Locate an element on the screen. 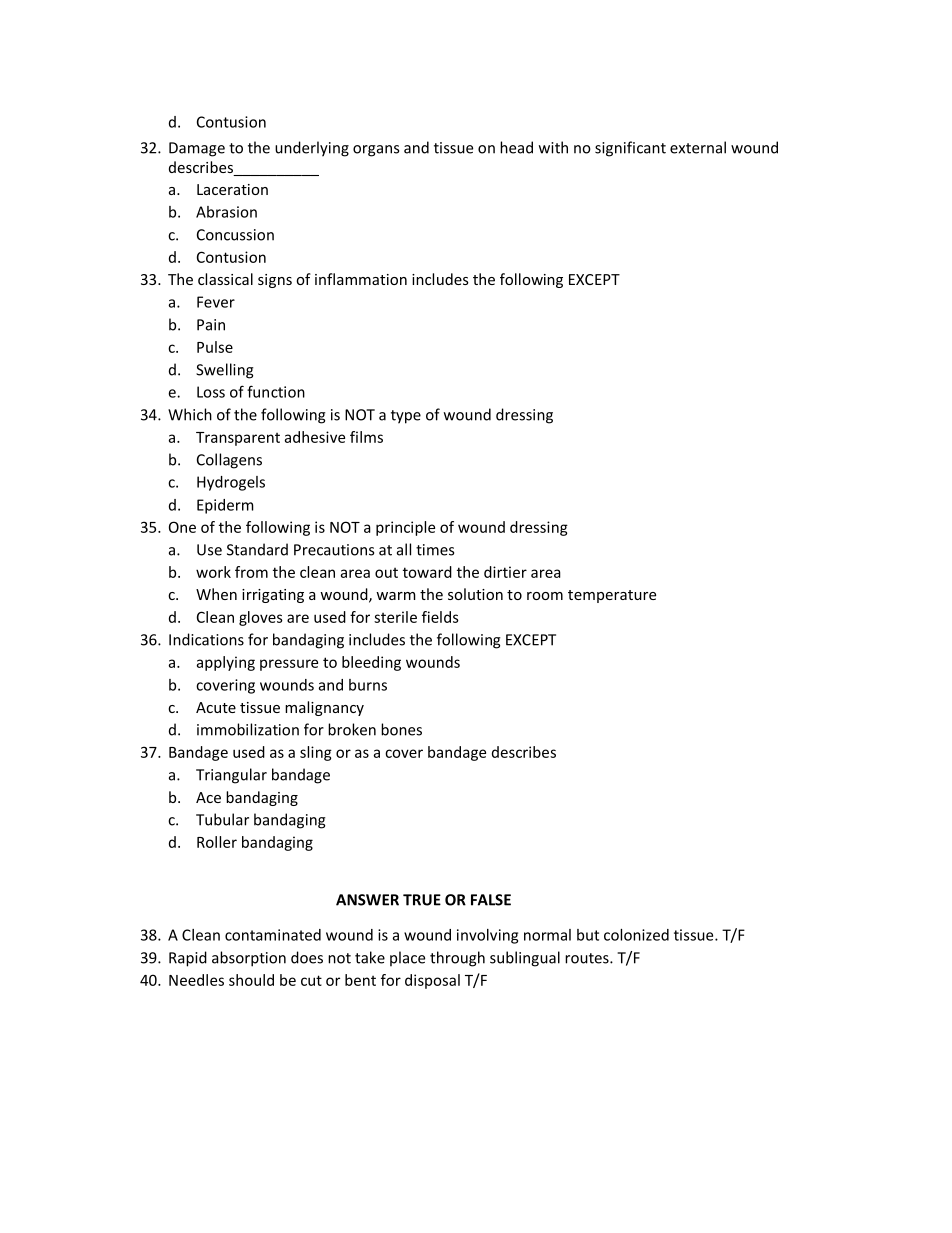  significant is located at coordinates (630, 149).
